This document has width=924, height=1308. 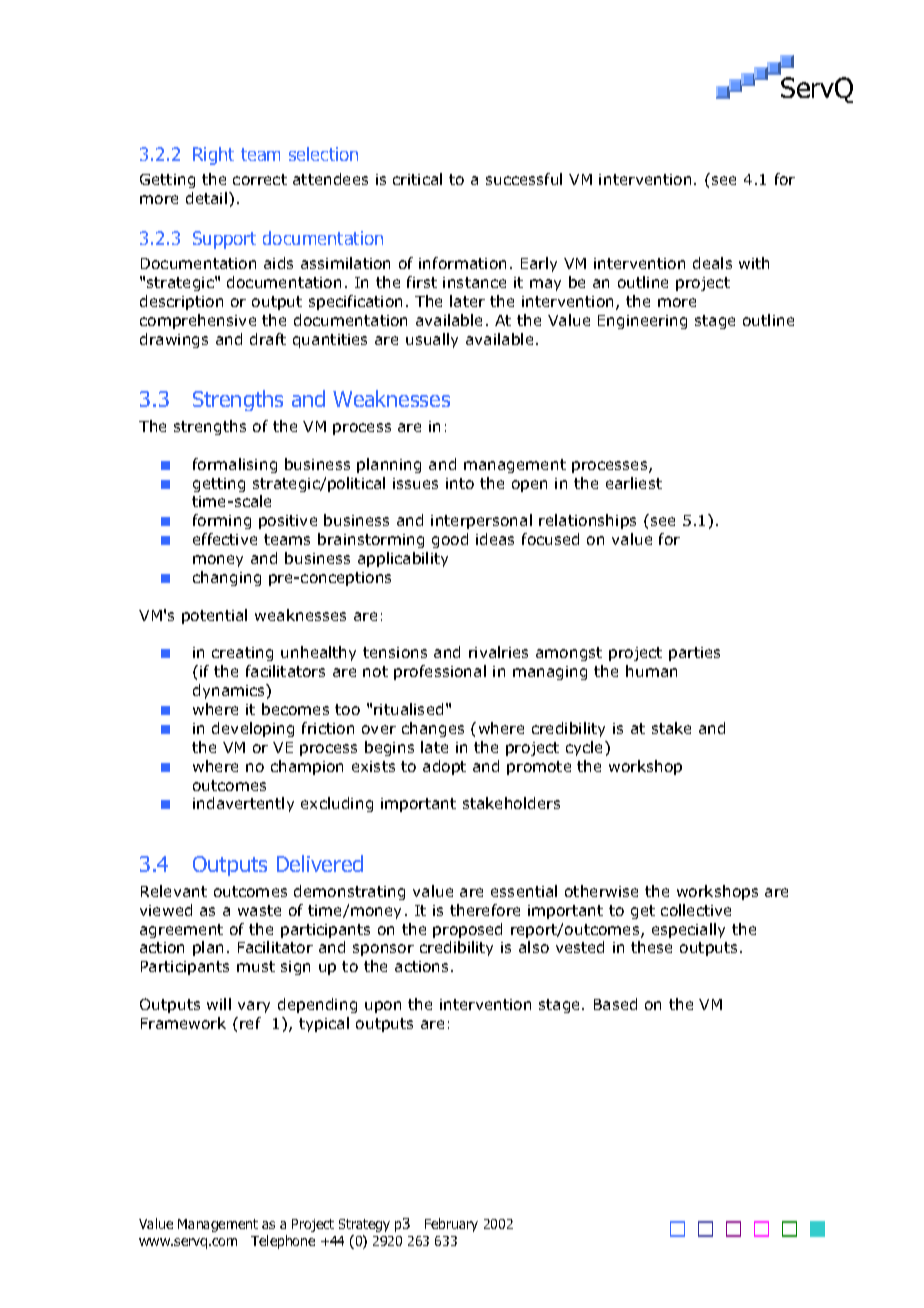 I want to click on critical, so click(x=417, y=179).
